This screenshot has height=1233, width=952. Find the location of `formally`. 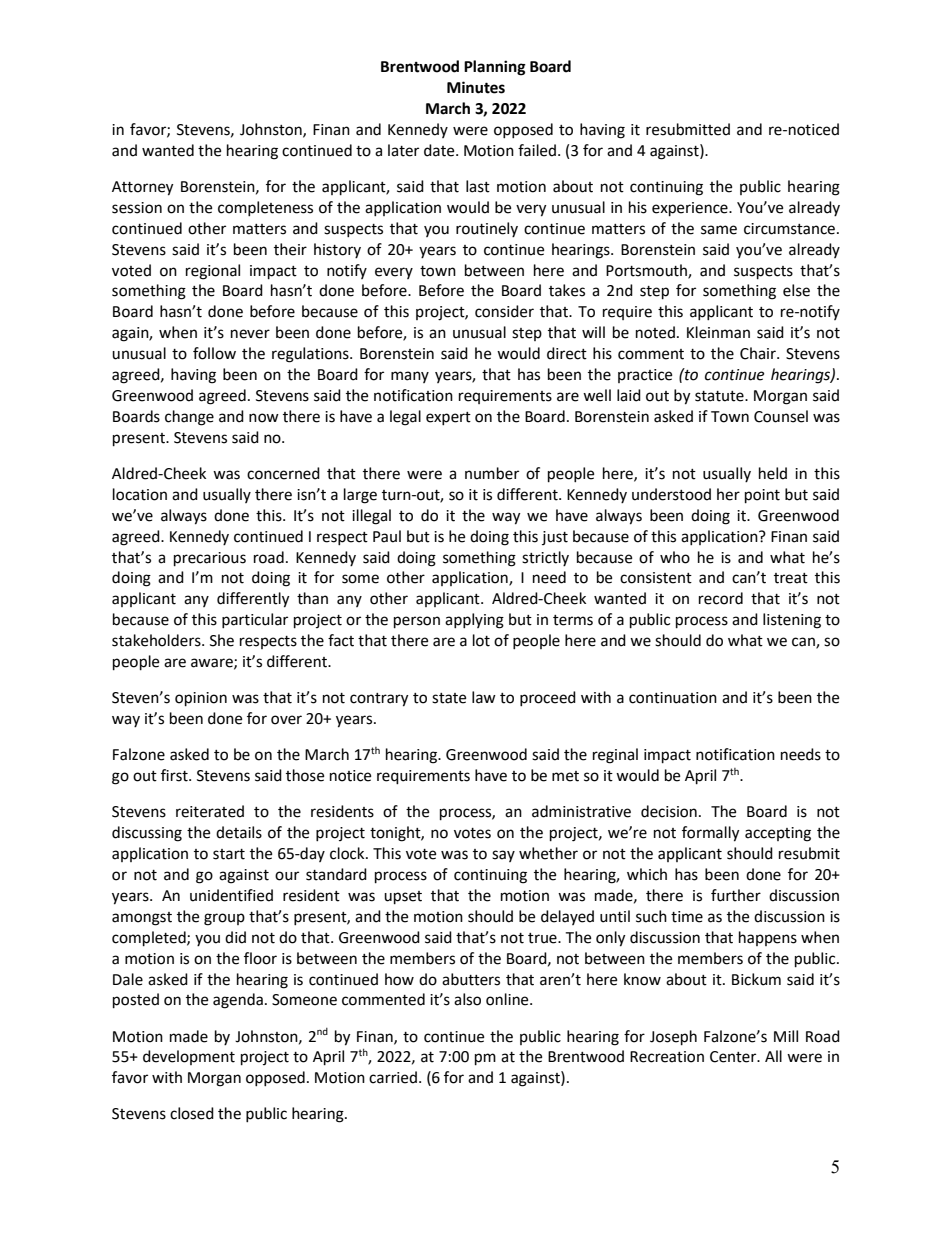

formally is located at coordinates (711, 834).
